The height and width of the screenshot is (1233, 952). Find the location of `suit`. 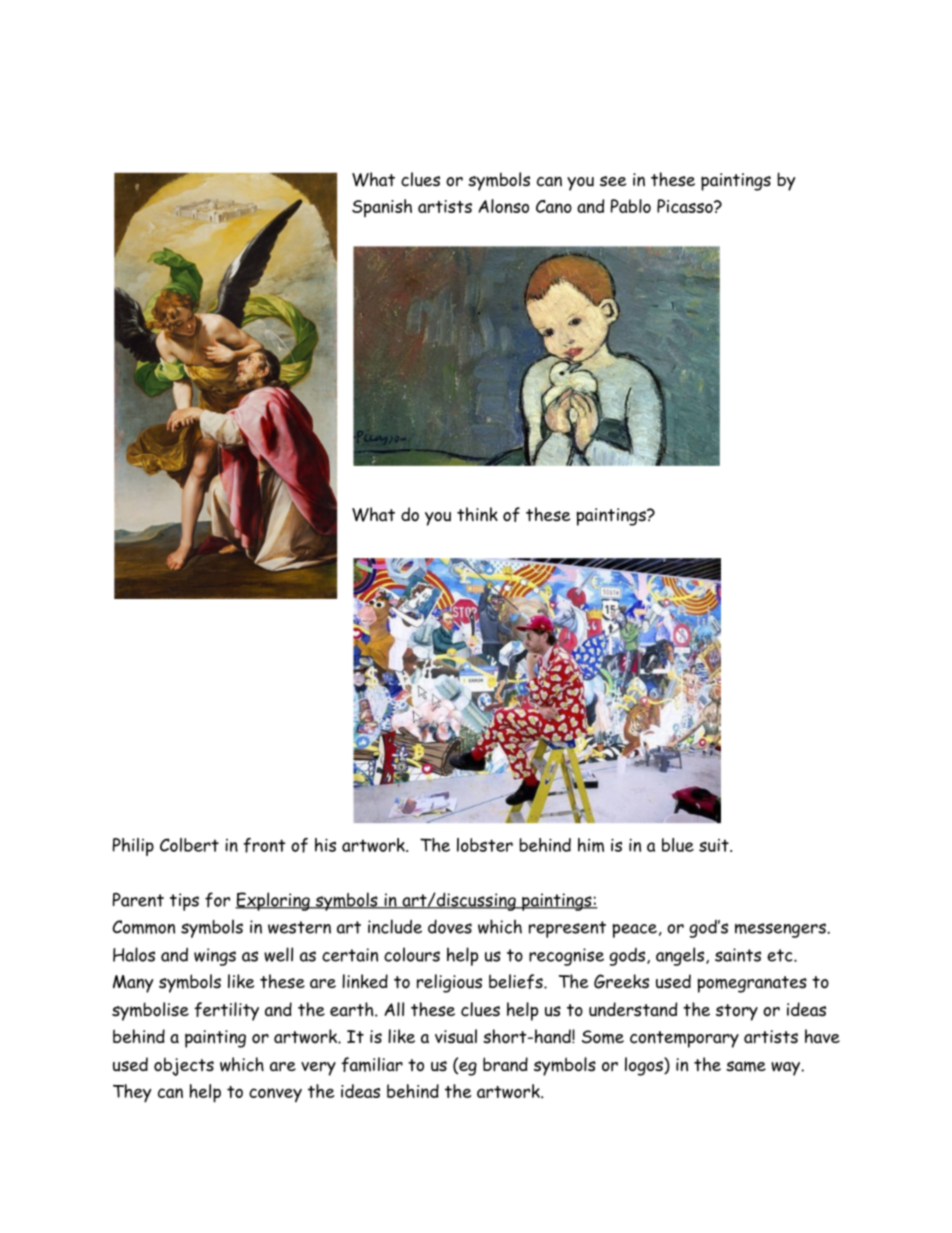

suit is located at coordinates (715, 845).
